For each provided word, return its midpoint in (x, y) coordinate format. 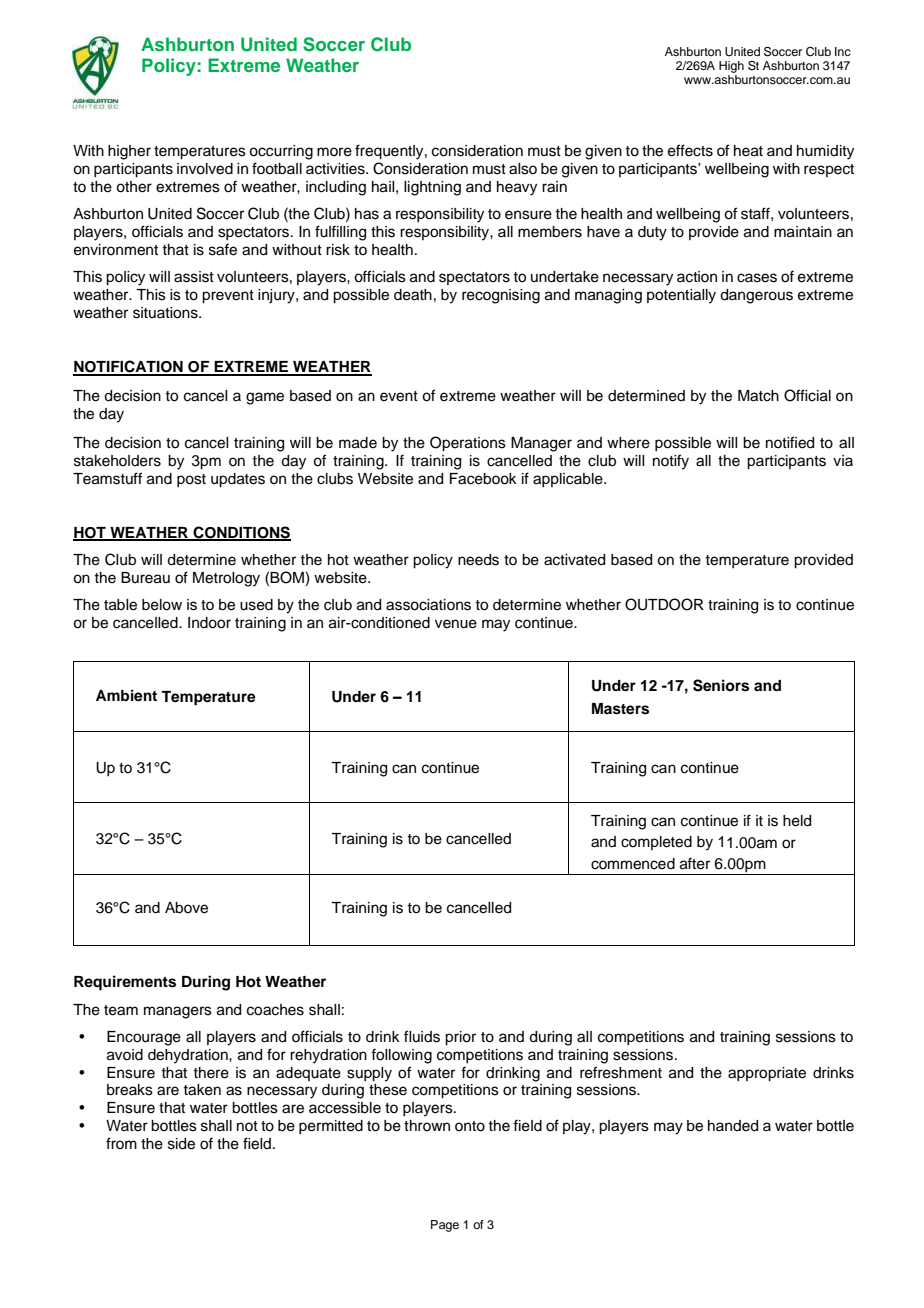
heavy (517, 188)
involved (205, 169)
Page (445, 1226)
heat (748, 151)
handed (733, 1126)
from (121, 1143)
